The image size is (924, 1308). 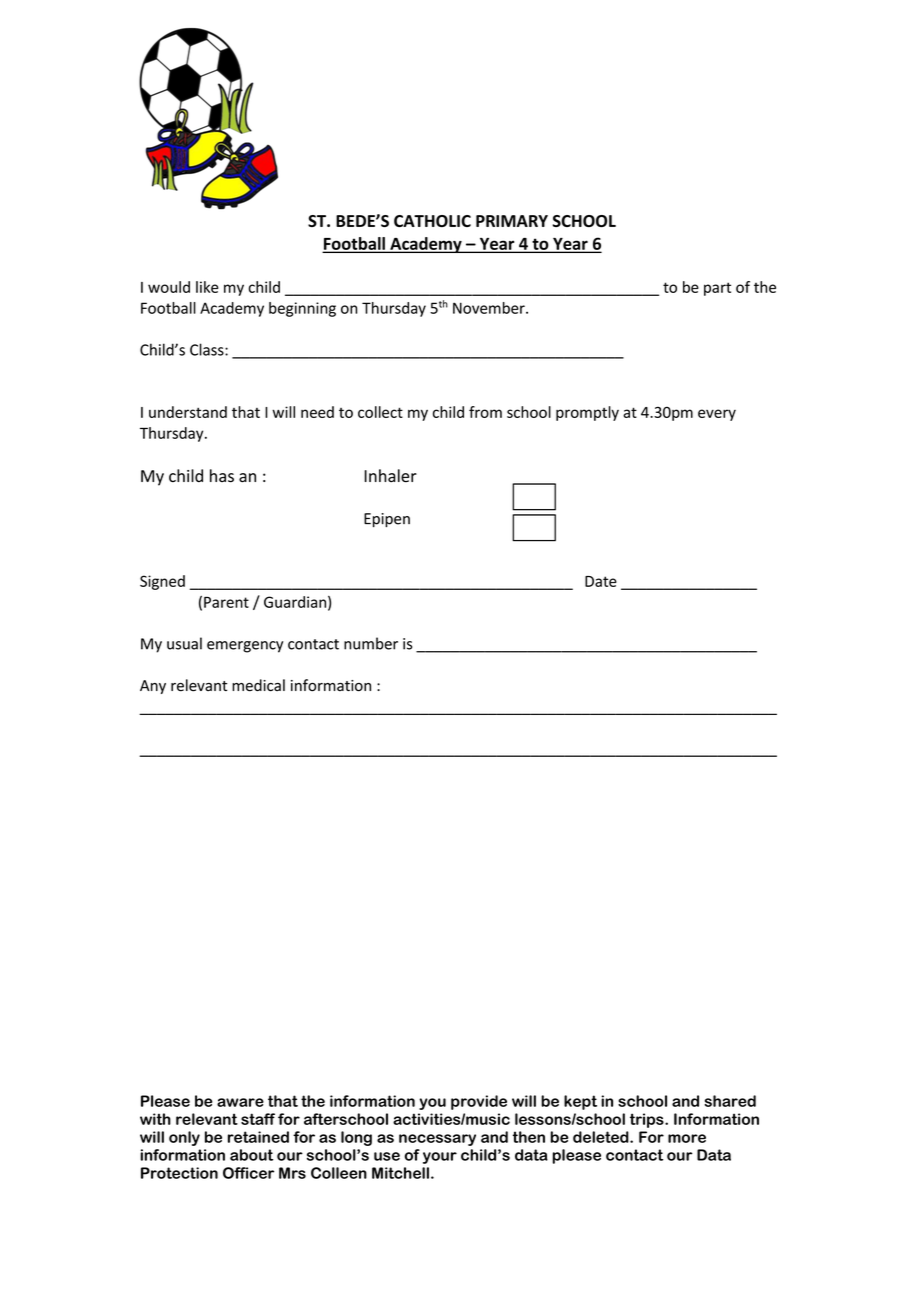 I want to click on CATHOLIC, so click(x=432, y=221).
